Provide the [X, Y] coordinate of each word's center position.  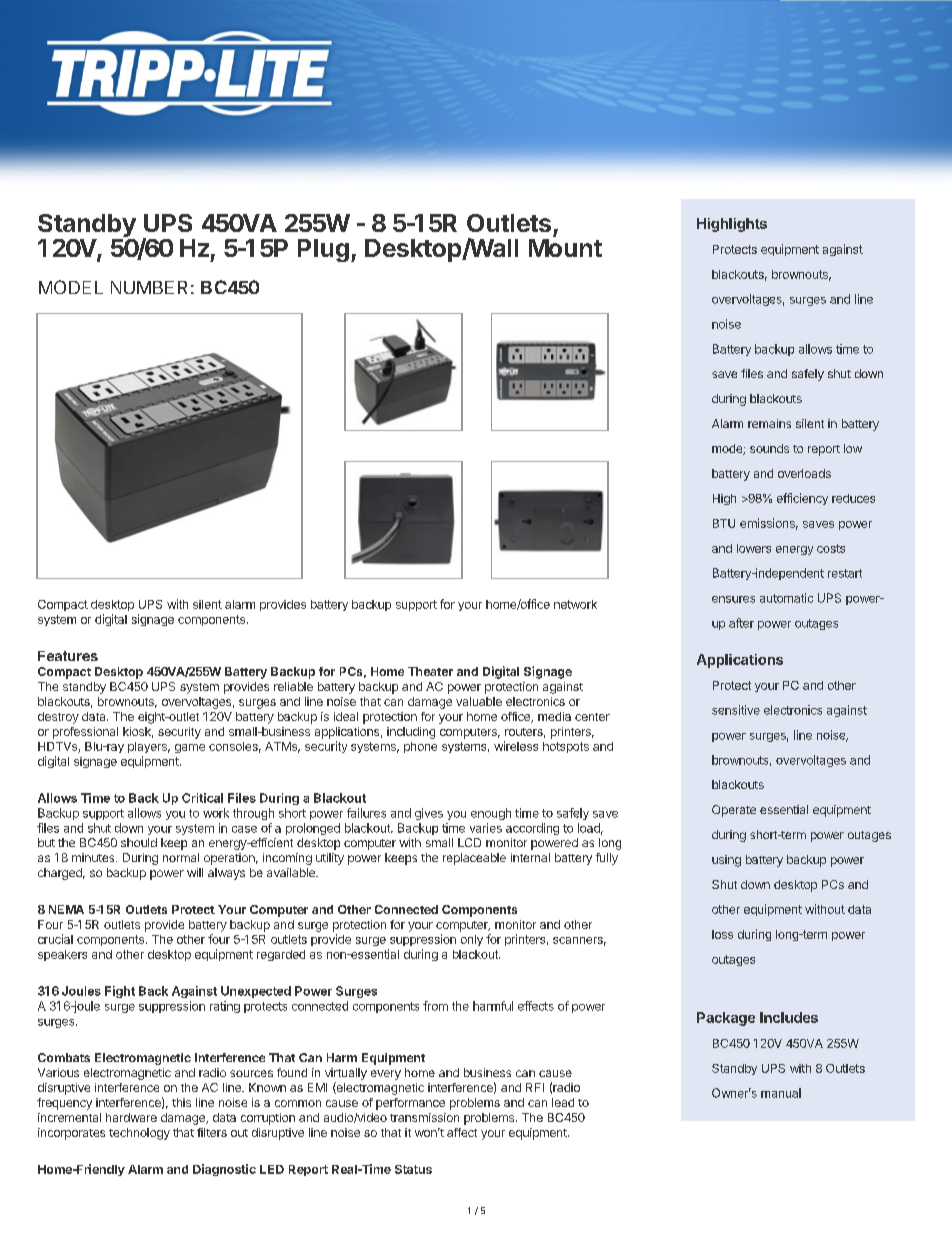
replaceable [474, 859]
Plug [323, 250]
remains [769, 423]
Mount [565, 248]
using [726, 861]
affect [462, 1132]
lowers [754, 548]
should [139, 842]
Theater [430, 671]
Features [68, 656]
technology [139, 1134]
